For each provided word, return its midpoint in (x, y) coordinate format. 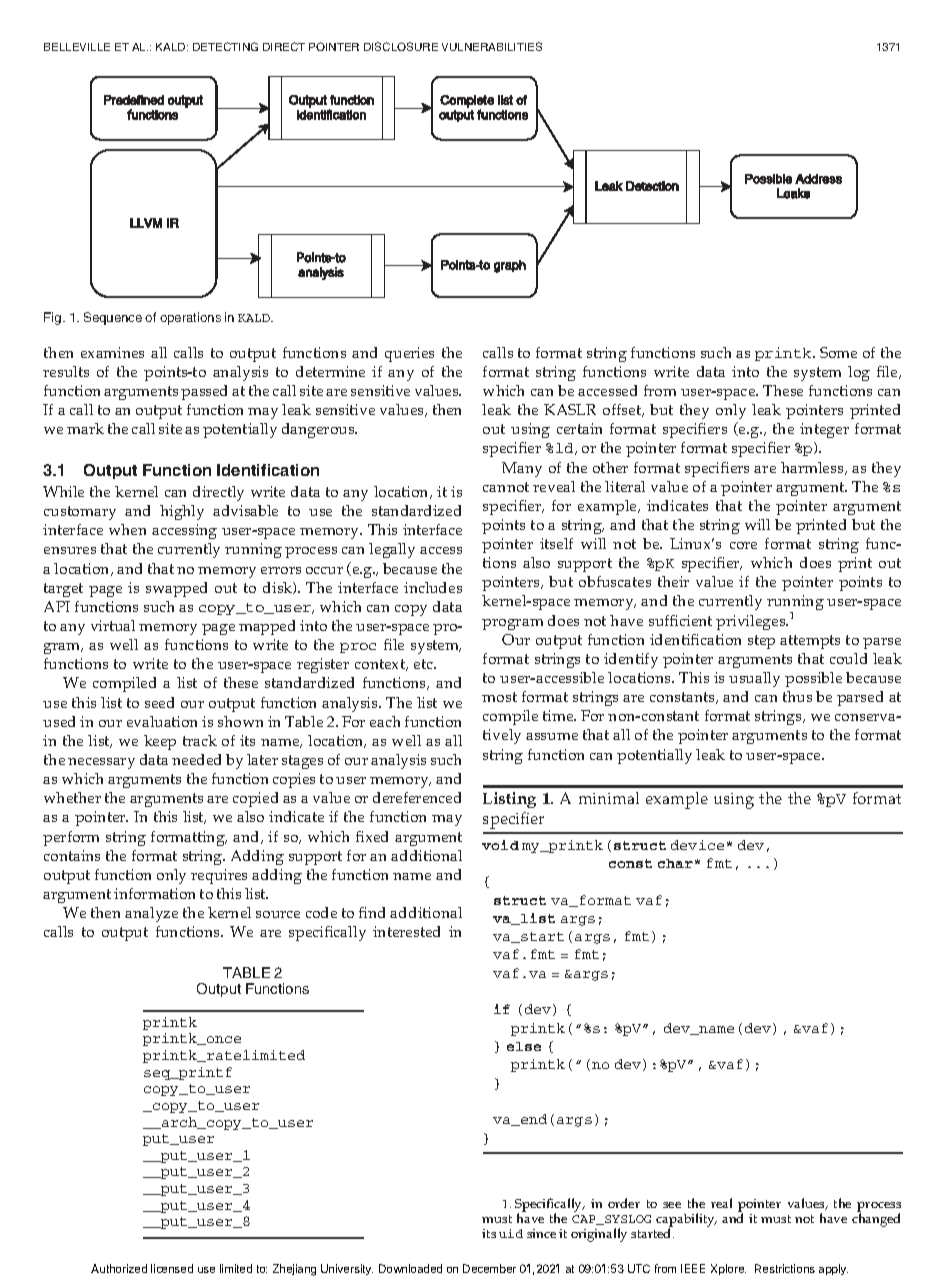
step (761, 642)
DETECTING (225, 46)
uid (511, 1233)
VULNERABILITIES (492, 46)
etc (425, 664)
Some (838, 352)
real (721, 1203)
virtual (113, 625)
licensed (172, 1268)
